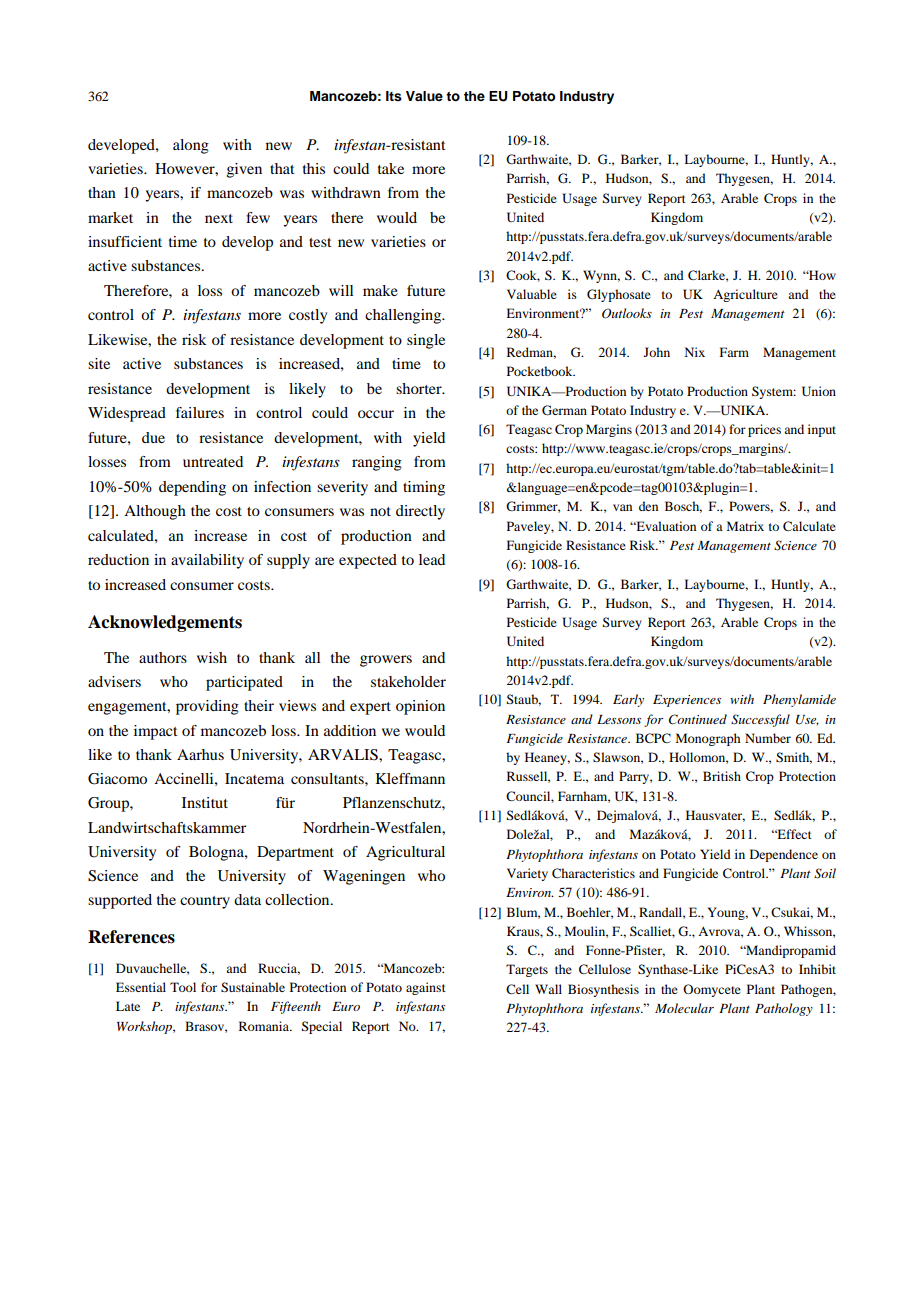  I want to click on along, so click(191, 146).
